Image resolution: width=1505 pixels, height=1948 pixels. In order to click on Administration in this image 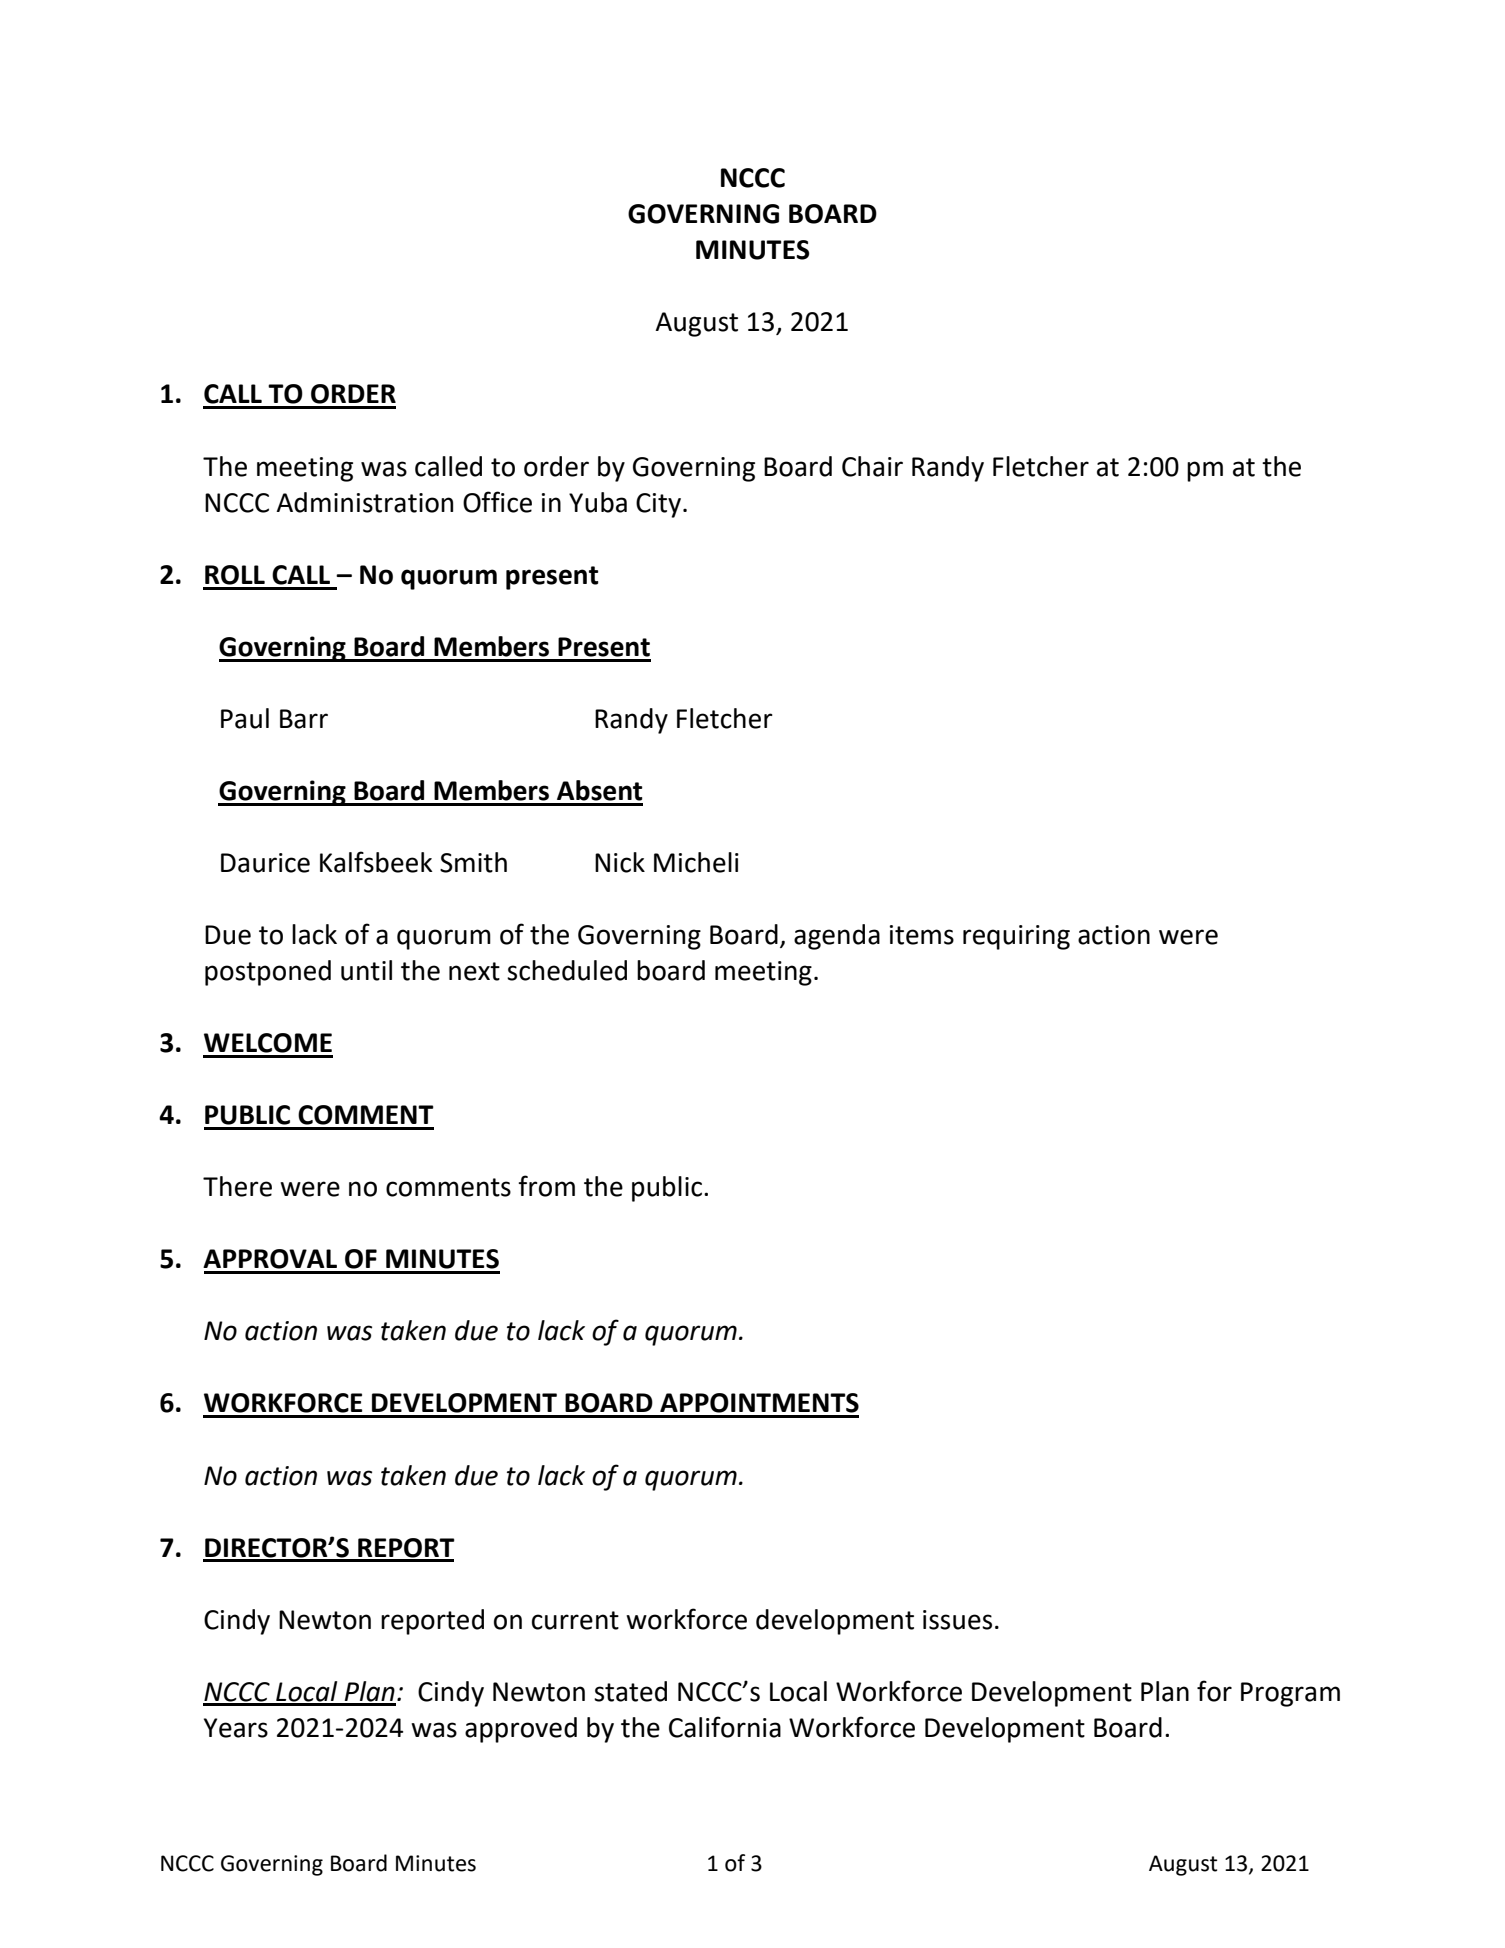, I will do `click(364, 502)`.
